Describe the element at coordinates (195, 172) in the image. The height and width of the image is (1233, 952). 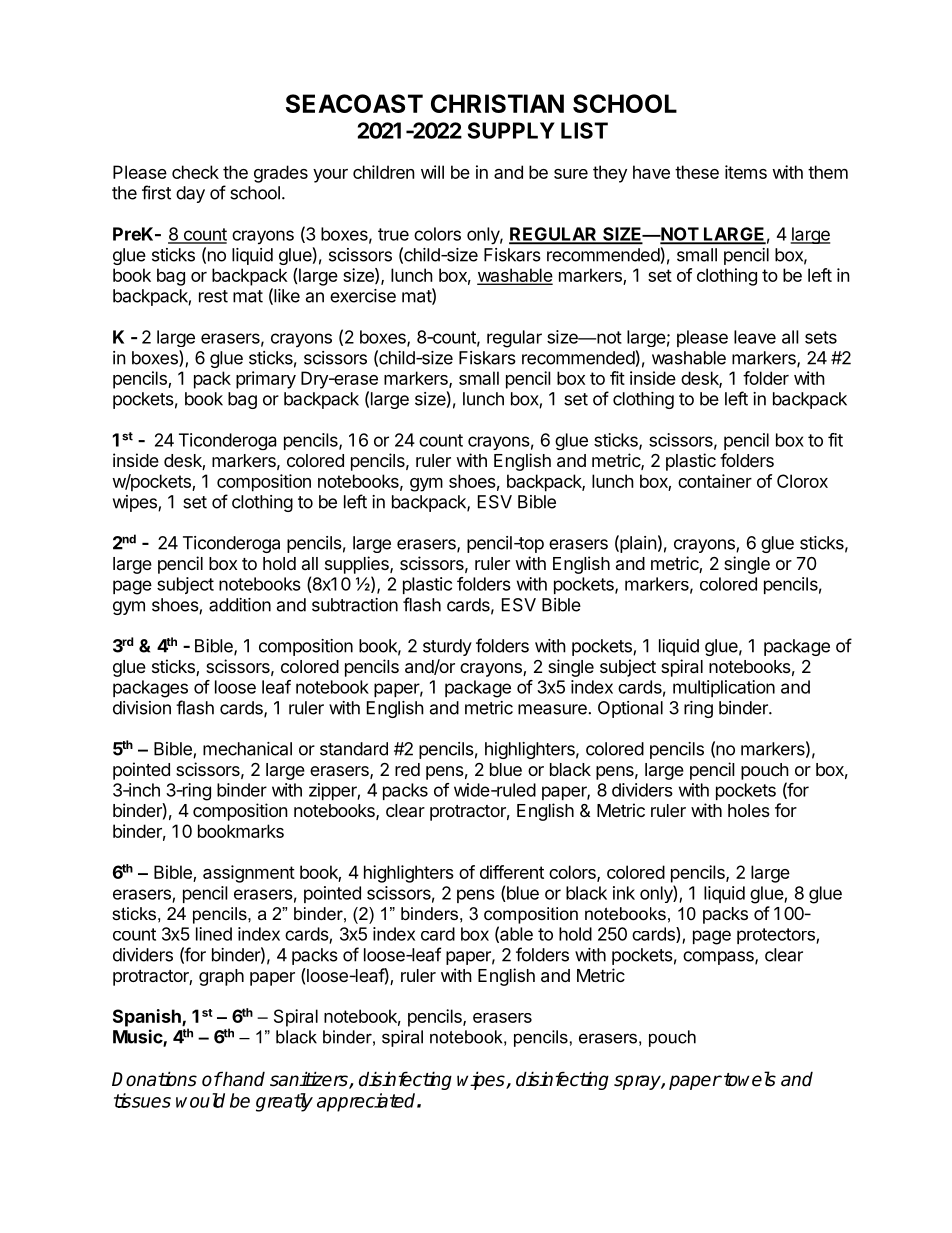
I see `check` at that location.
